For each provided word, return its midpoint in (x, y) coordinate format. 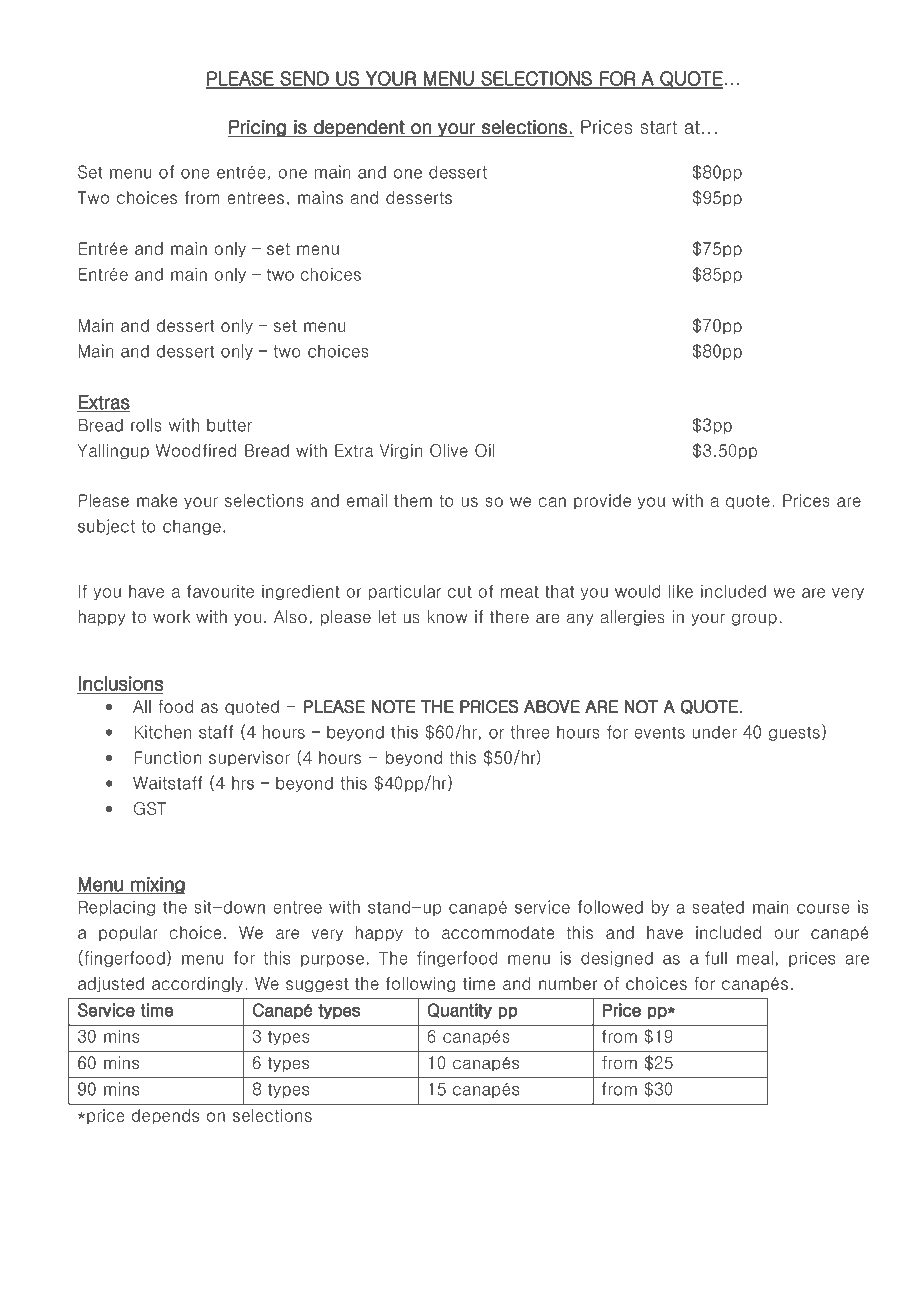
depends (165, 1116)
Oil (485, 450)
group (754, 619)
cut (460, 592)
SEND (305, 79)
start (658, 127)
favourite (220, 591)
